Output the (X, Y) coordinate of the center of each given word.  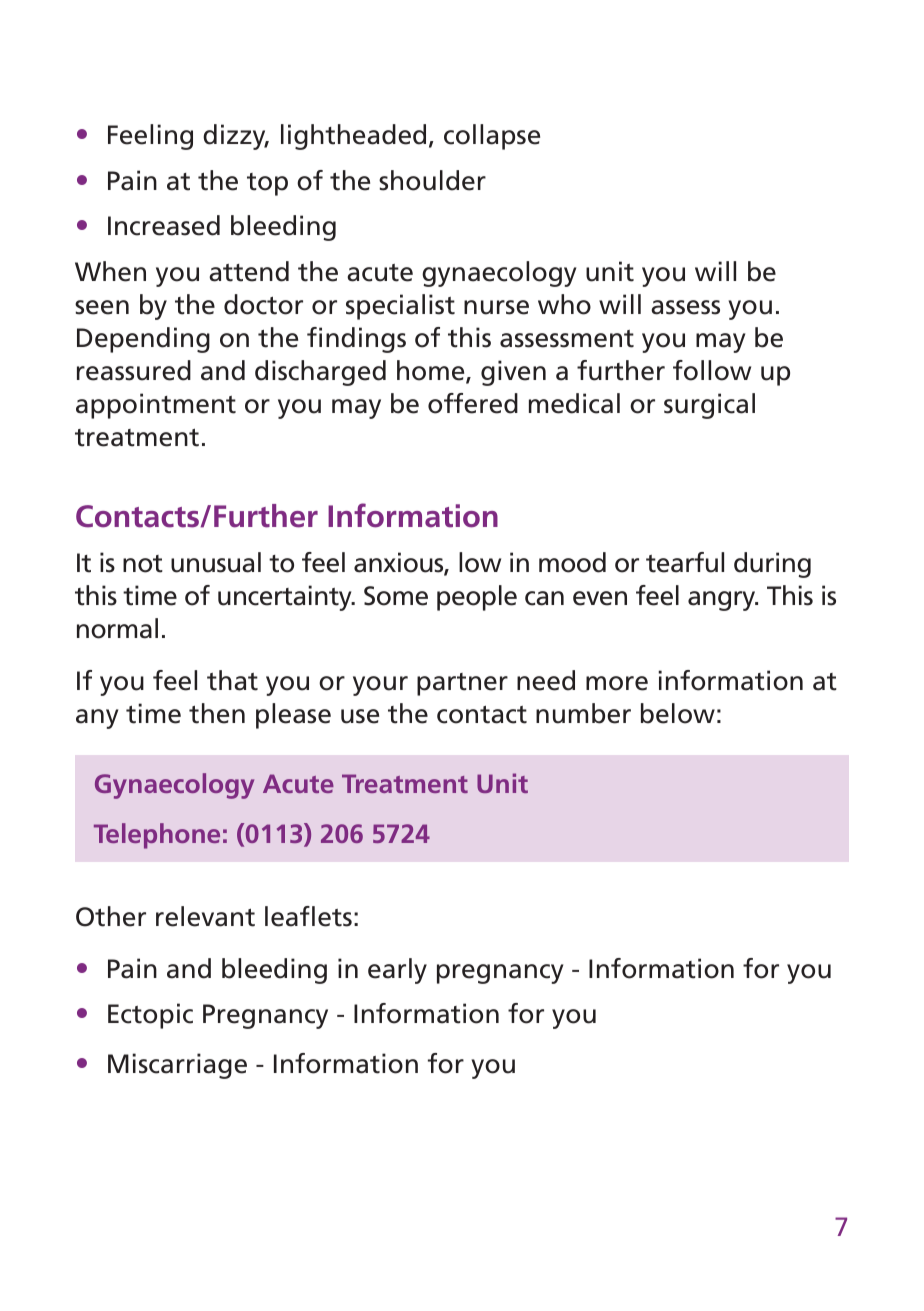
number (583, 713)
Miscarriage (177, 1066)
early (397, 971)
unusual (216, 562)
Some (396, 596)
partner (462, 684)
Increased (164, 225)
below (678, 713)
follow (712, 370)
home (432, 371)
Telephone (157, 836)
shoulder (432, 180)
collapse (492, 137)
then (217, 713)
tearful (685, 562)
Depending (143, 340)
